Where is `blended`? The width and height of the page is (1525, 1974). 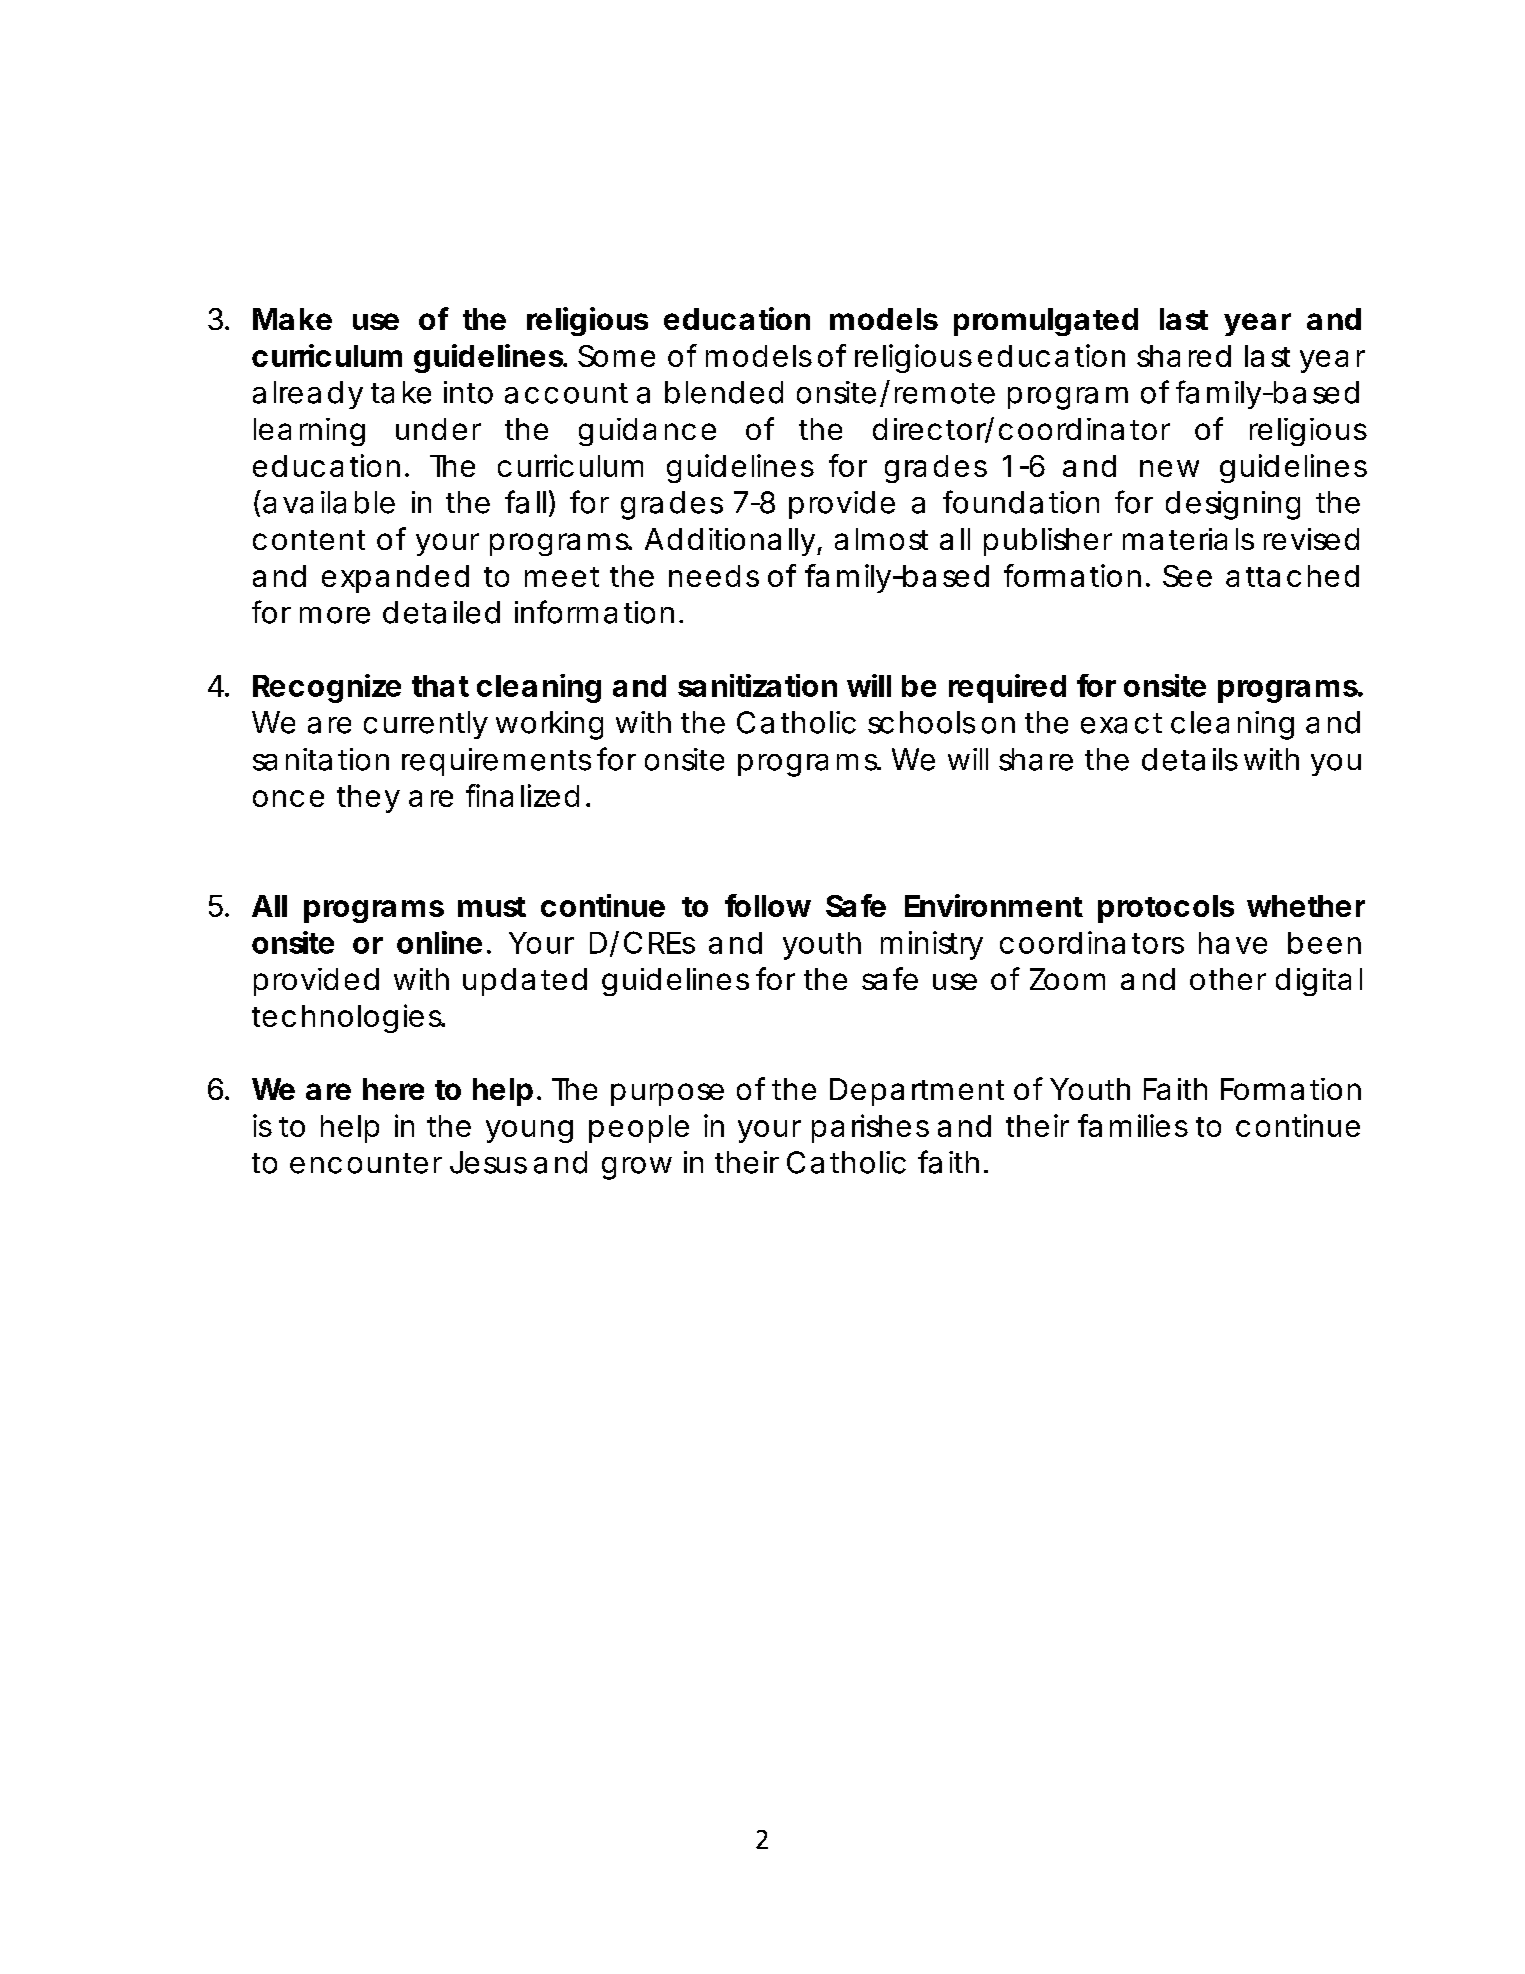
blended is located at coordinates (724, 392).
